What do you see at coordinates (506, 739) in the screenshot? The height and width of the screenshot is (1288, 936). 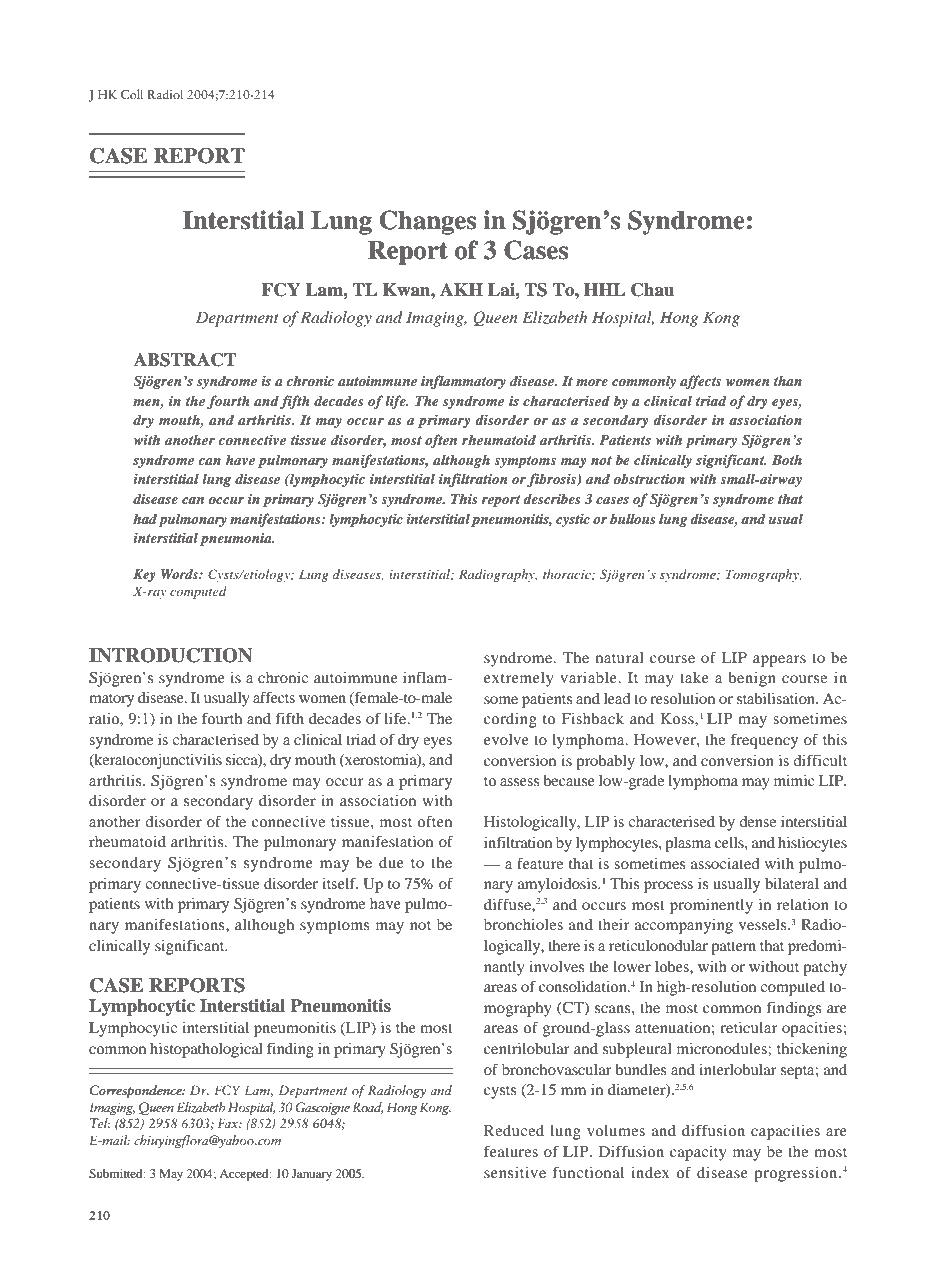 I see `evolve` at bounding box center [506, 739].
